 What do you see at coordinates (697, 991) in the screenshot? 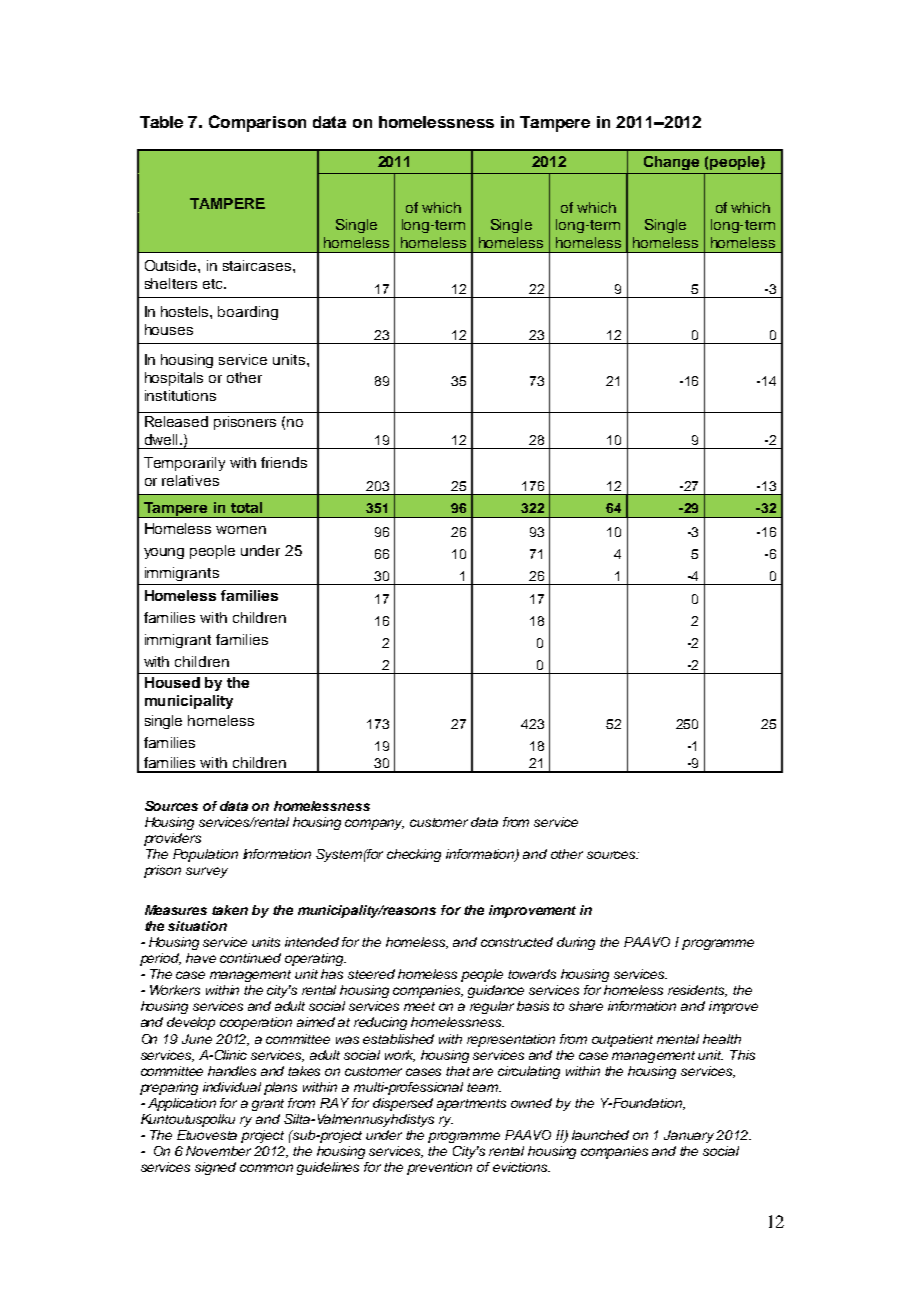
I see `residents` at bounding box center [697, 991].
